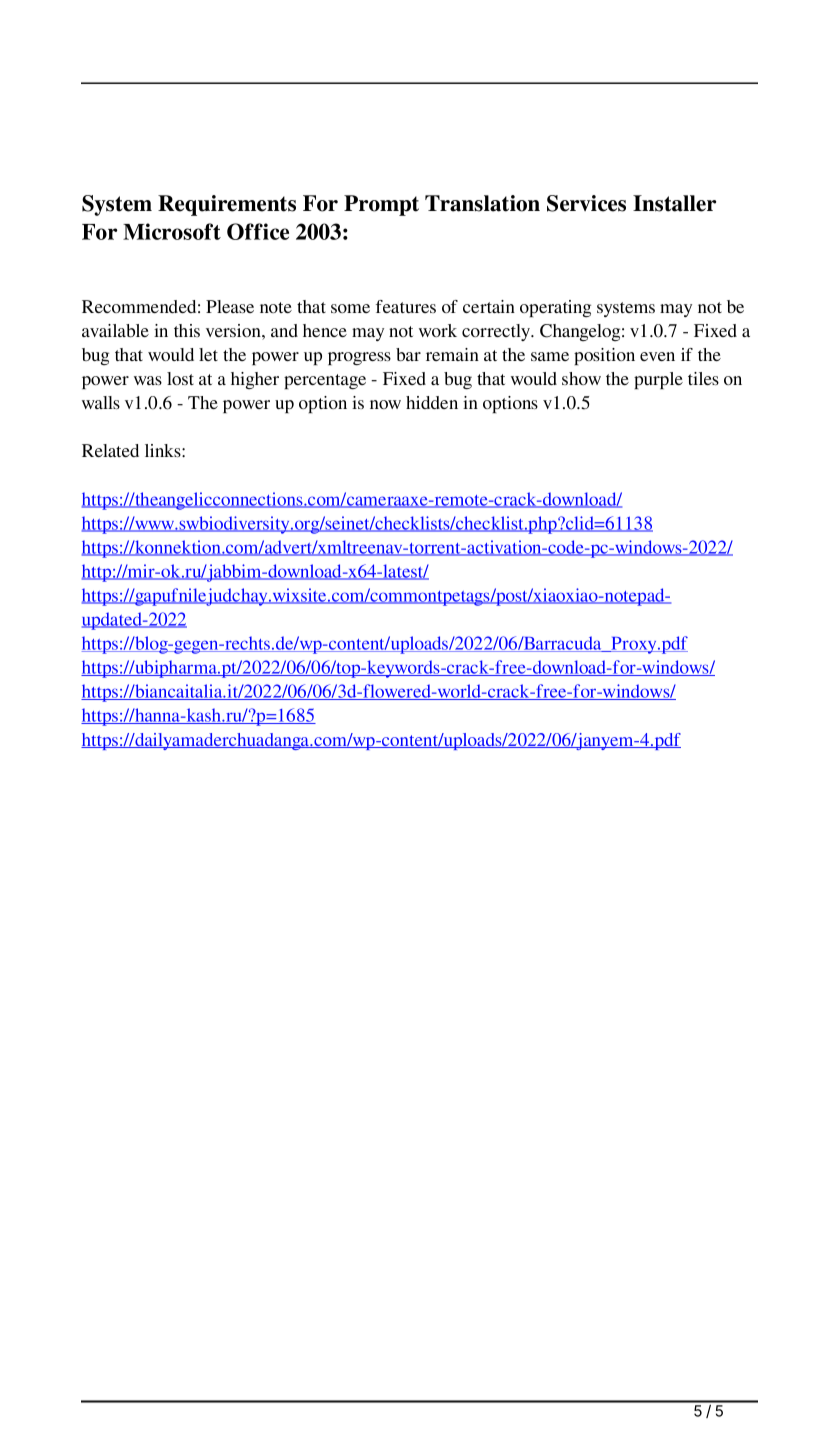 The height and width of the page is (1456, 839). I want to click on correctly, so click(497, 332).
